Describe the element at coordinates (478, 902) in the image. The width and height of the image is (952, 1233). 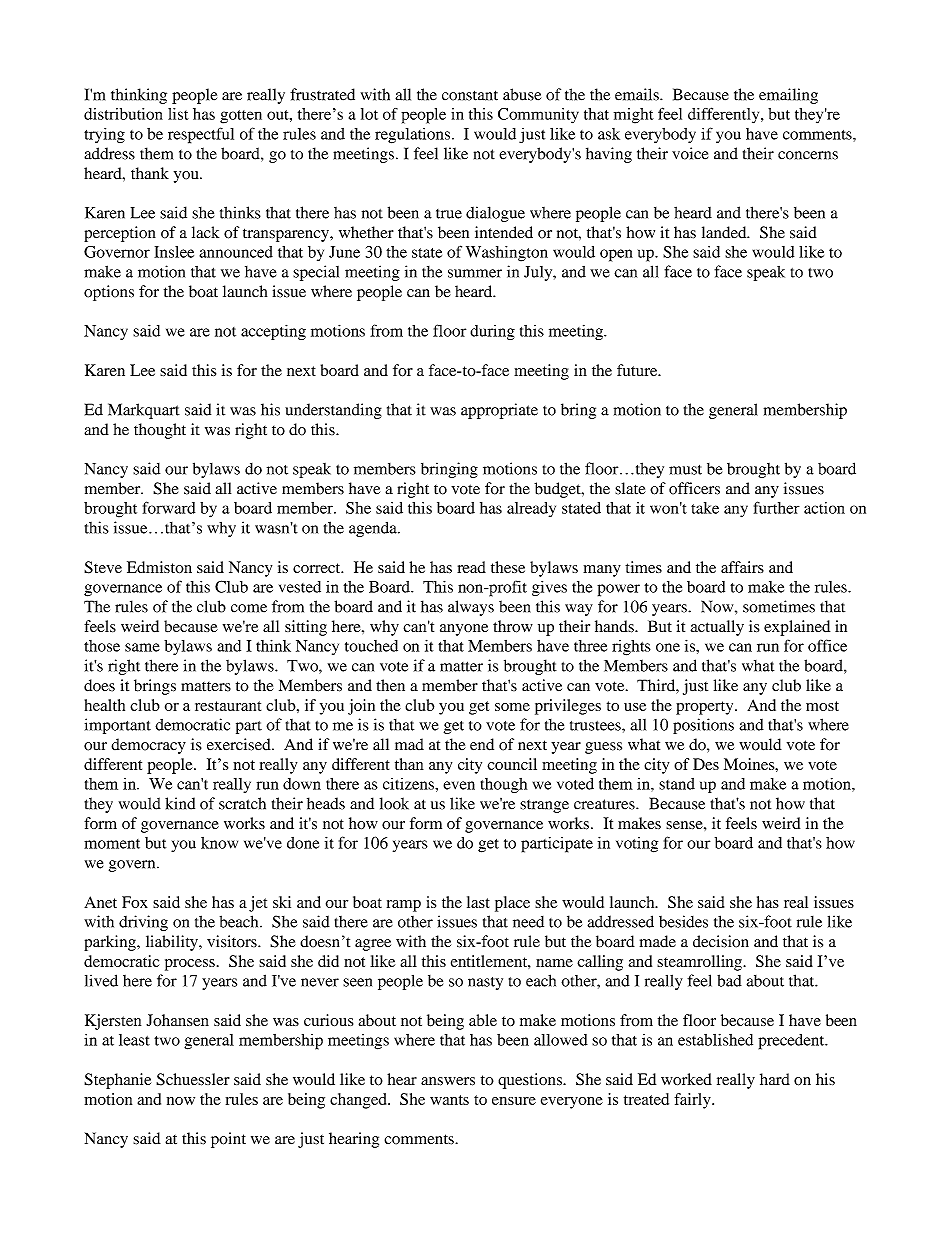
I see `last` at that location.
